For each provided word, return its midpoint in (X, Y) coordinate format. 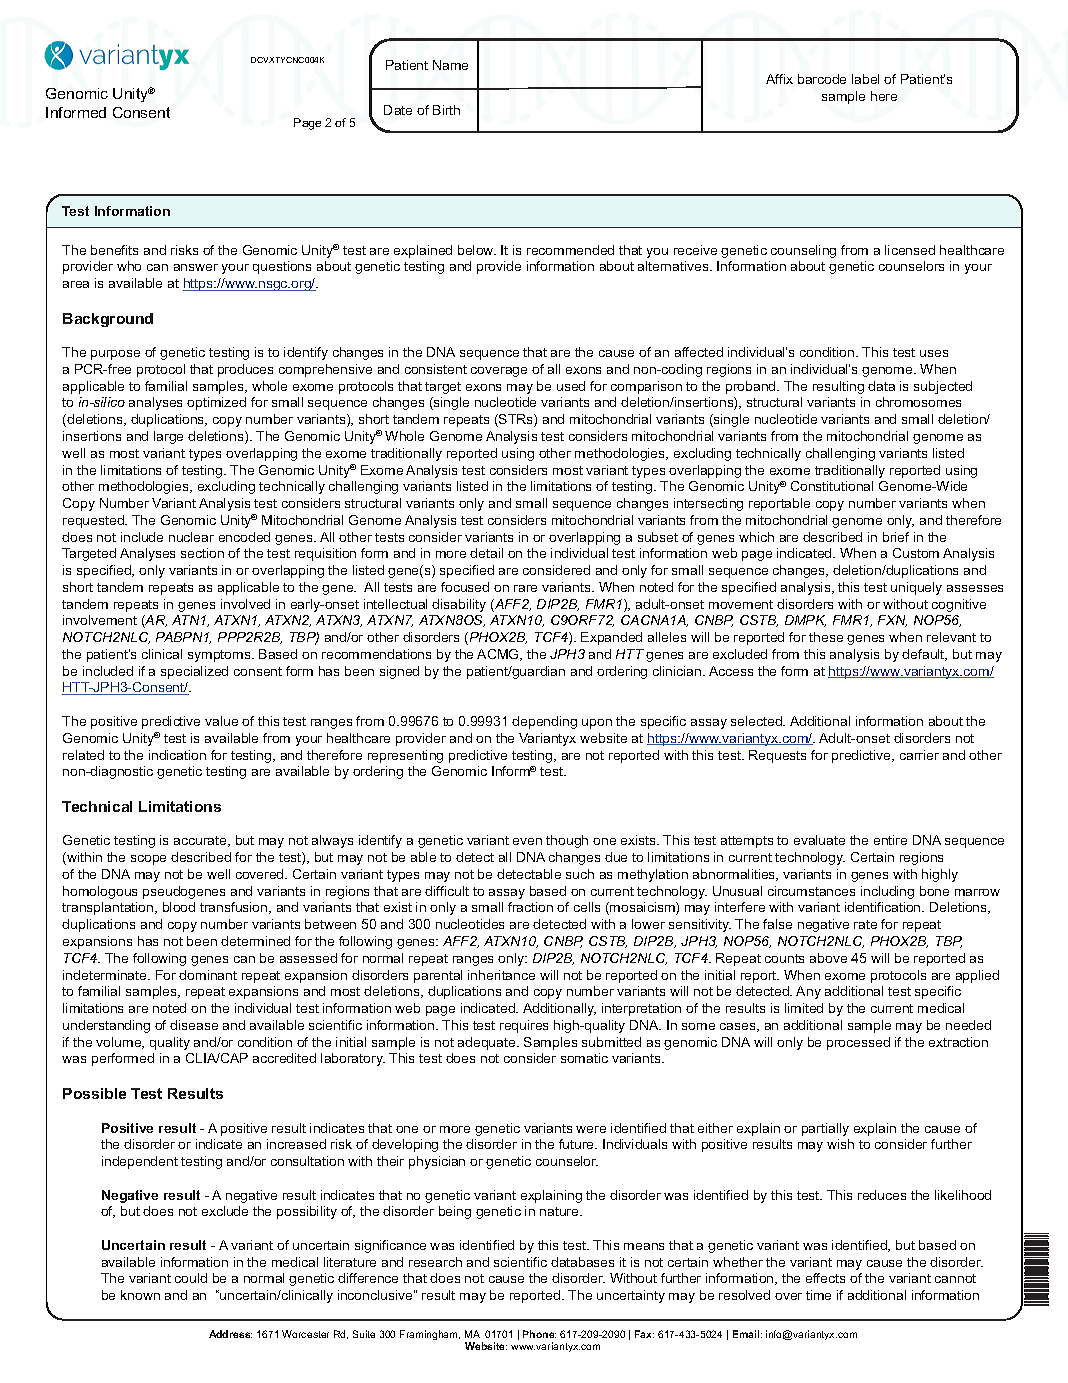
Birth (446, 110)
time (818, 1295)
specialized (194, 672)
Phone (539, 1334)
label (865, 79)
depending (544, 722)
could (191, 1278)
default (924, 655)
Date (398, 110)
